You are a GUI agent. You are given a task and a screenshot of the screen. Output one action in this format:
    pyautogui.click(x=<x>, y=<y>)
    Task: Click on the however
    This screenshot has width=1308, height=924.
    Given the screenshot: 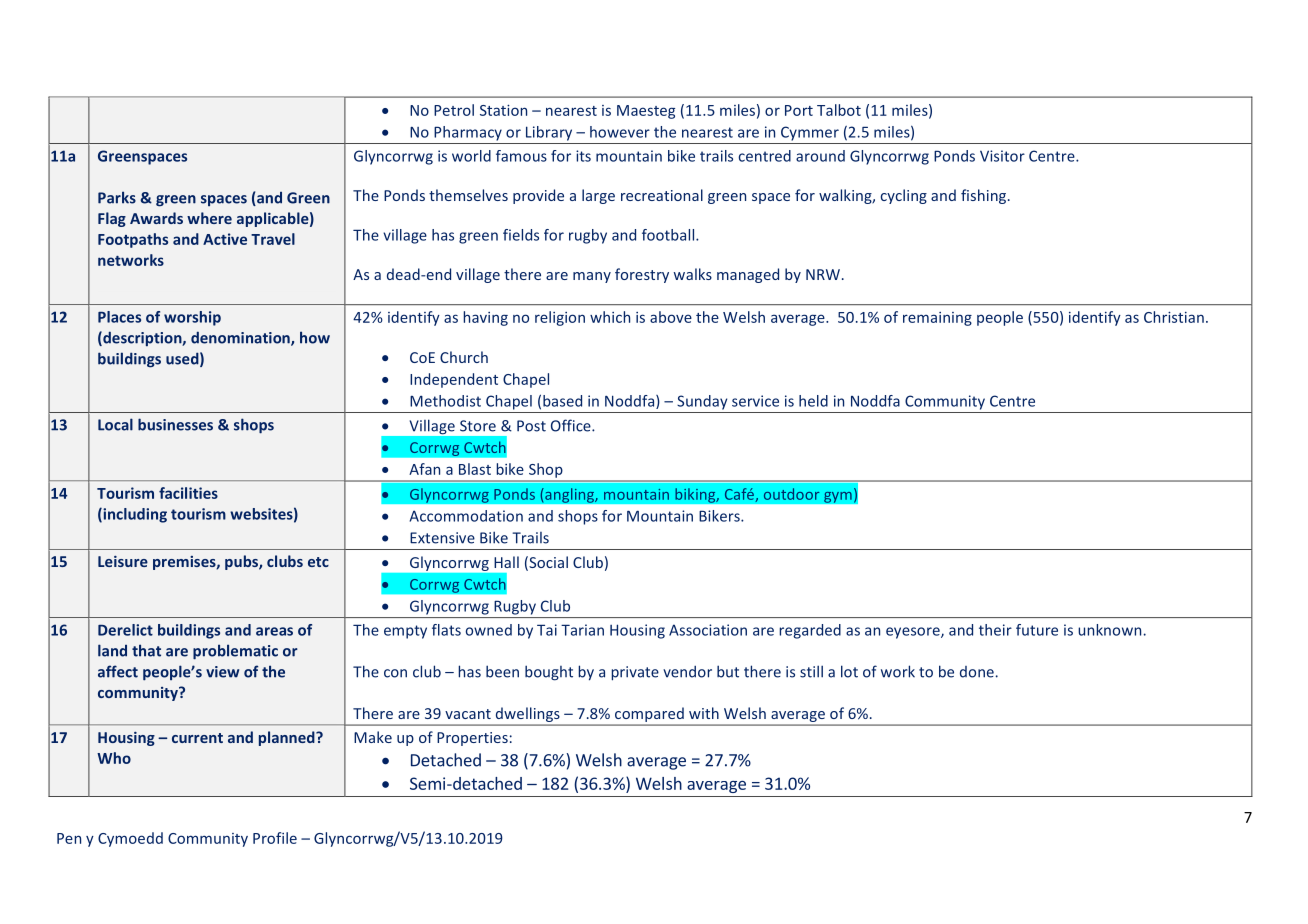 What is the action you would take?
    pyautogui.click(x=620, y=132)
